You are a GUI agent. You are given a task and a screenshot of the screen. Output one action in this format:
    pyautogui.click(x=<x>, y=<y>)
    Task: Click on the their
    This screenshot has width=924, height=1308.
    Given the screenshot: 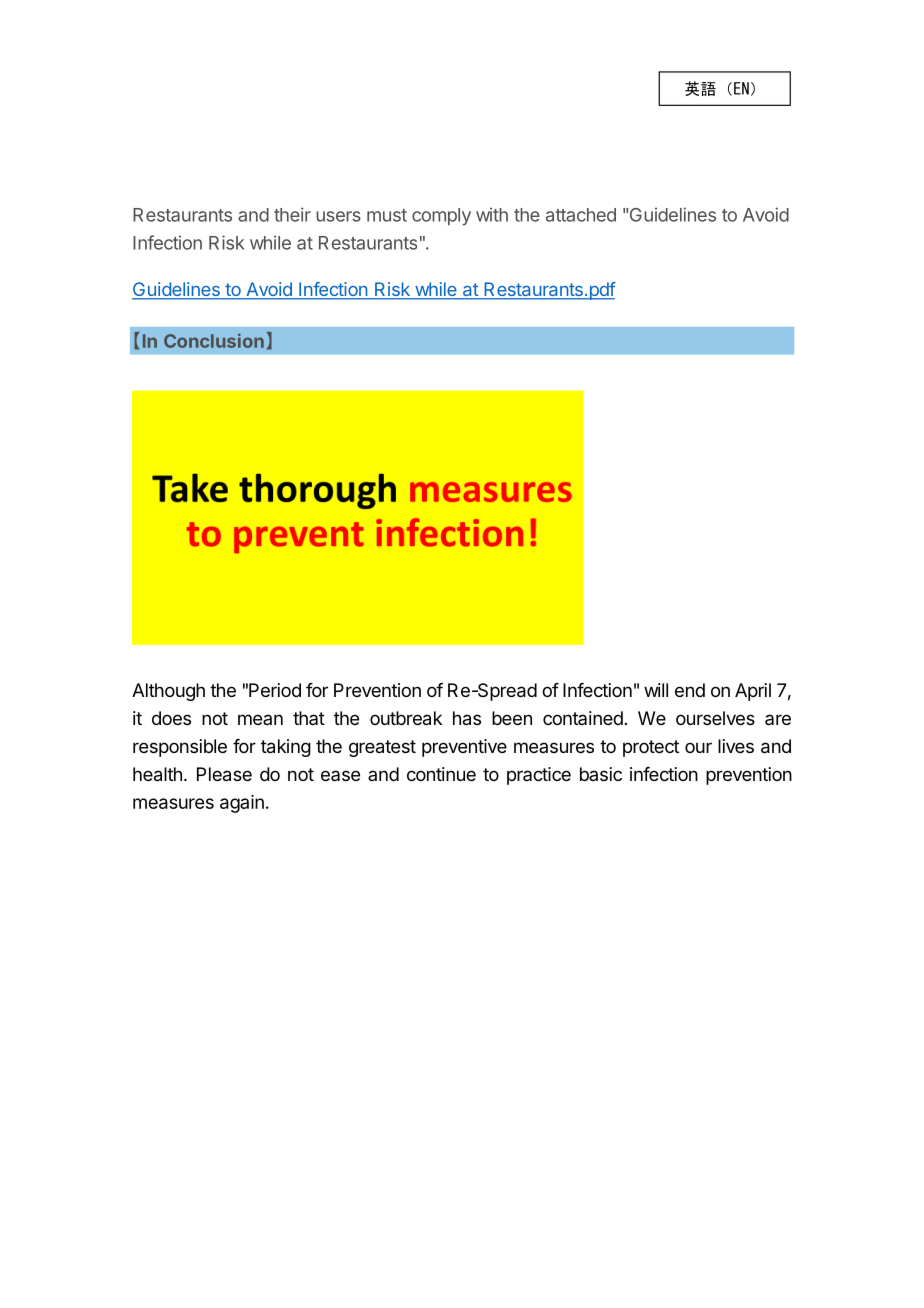 What is the action you would take?
    pyautogui.click(x=292, y=214)
